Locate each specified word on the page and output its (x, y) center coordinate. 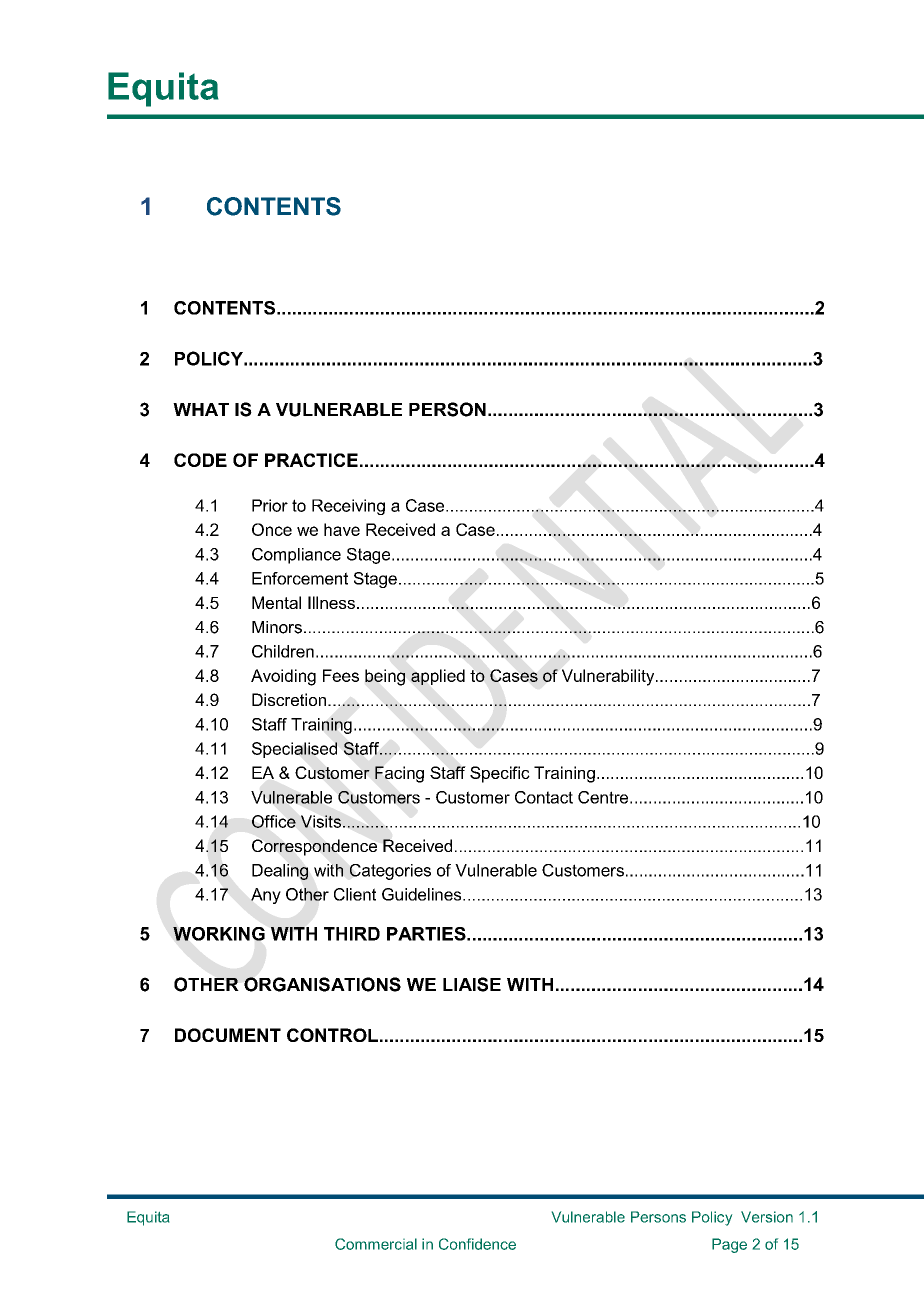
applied (438, 677)
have (342, 529)
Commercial (376, 1244)
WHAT (201, 409)
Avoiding (283, 677)
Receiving (348, 507)
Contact (544, 797)
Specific (500, 774)
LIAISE (472, 984)
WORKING (219, 934)
